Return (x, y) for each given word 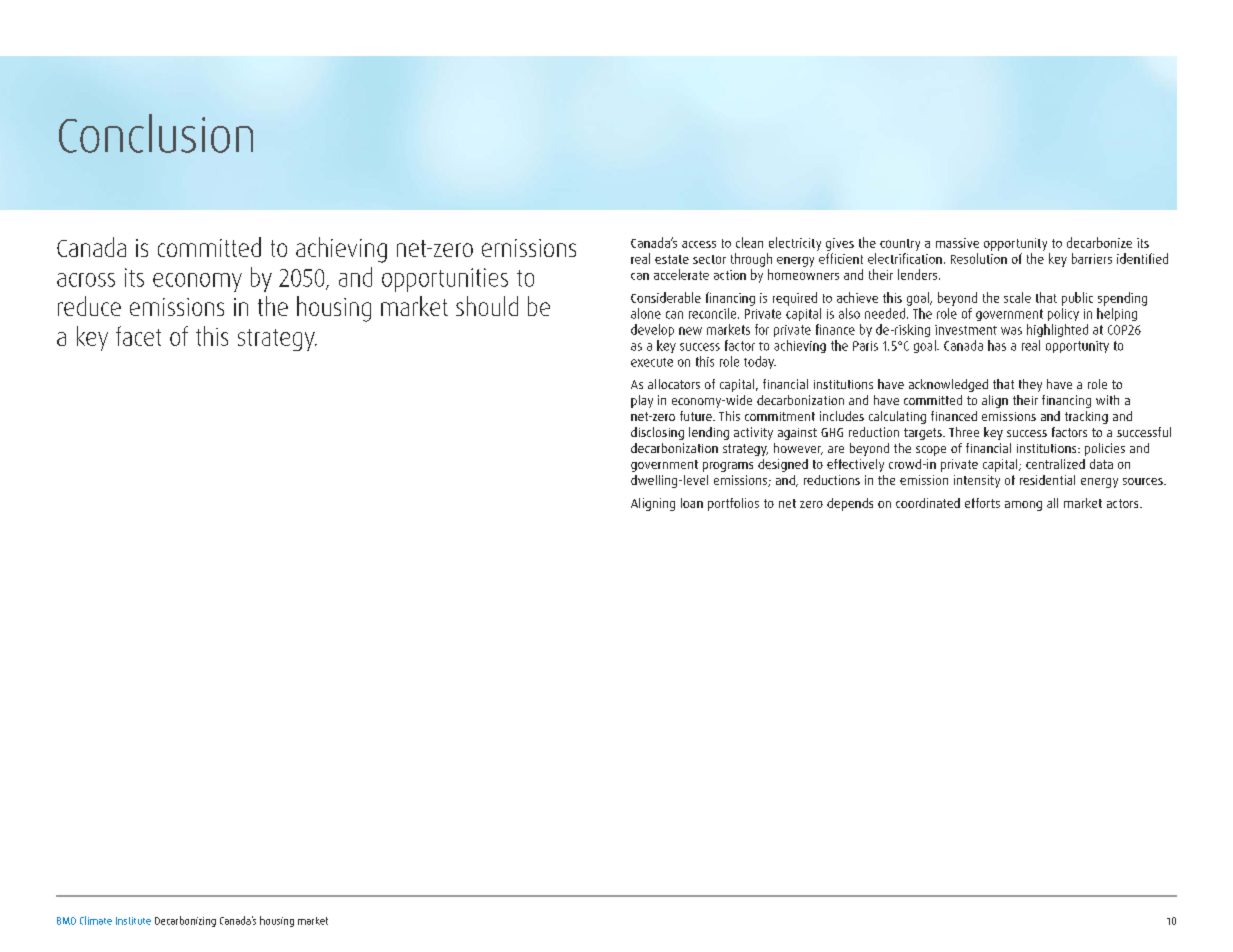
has (997, 345)
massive (957, 243)
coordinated (928, 503)
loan (692, 503)
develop (652, 330)
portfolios (733, 504)
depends (850, 504)
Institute (133, 921)
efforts (982, 503)
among (1023, 506)
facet (138, 336)
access (699, 244)
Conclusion (156, 133)
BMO (66, 921)
